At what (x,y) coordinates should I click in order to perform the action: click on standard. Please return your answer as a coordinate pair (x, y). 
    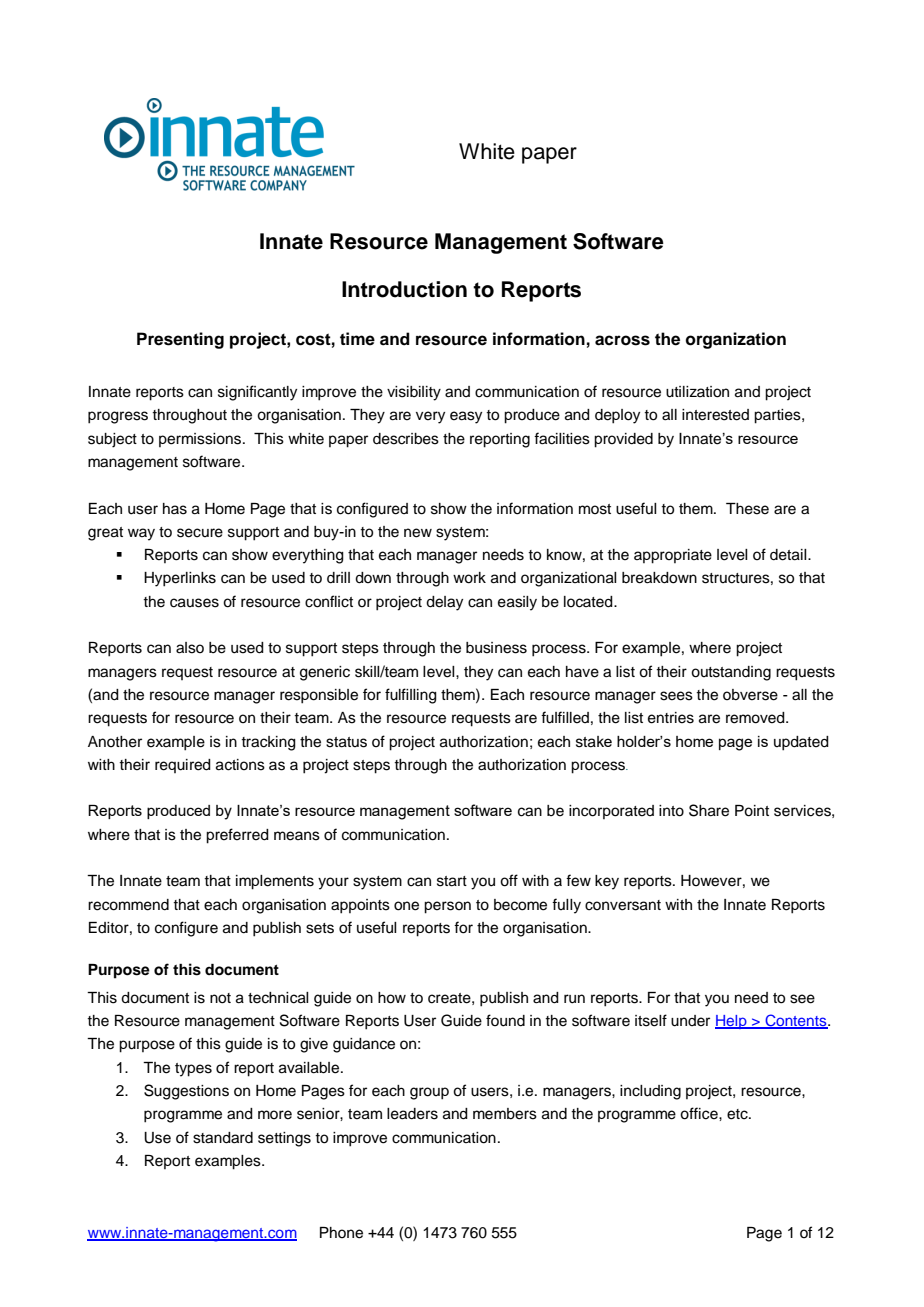
    Looking at the image, I should click on (223, 1138).
